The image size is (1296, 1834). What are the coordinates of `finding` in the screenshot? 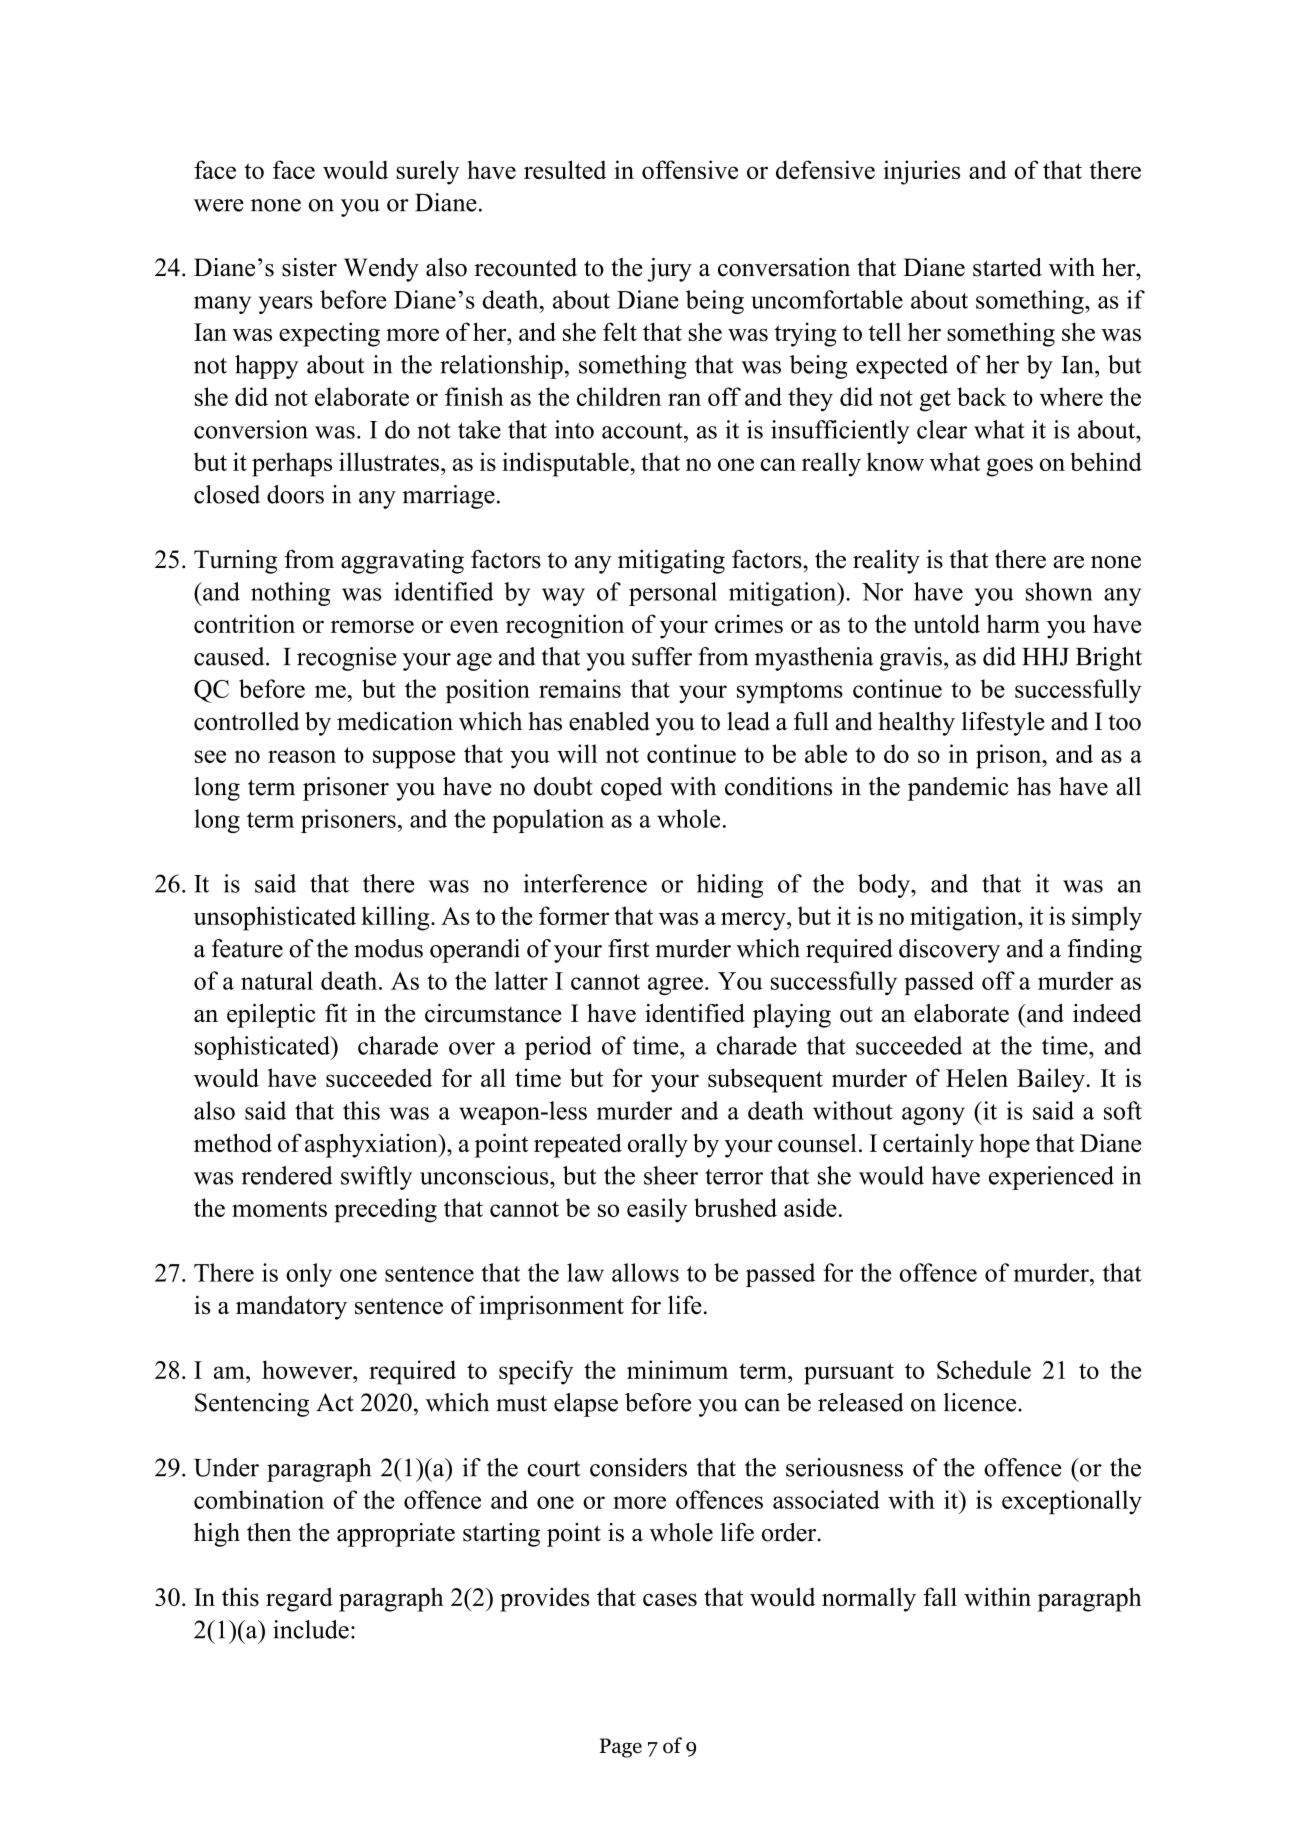 It's located at (1104, 951).
